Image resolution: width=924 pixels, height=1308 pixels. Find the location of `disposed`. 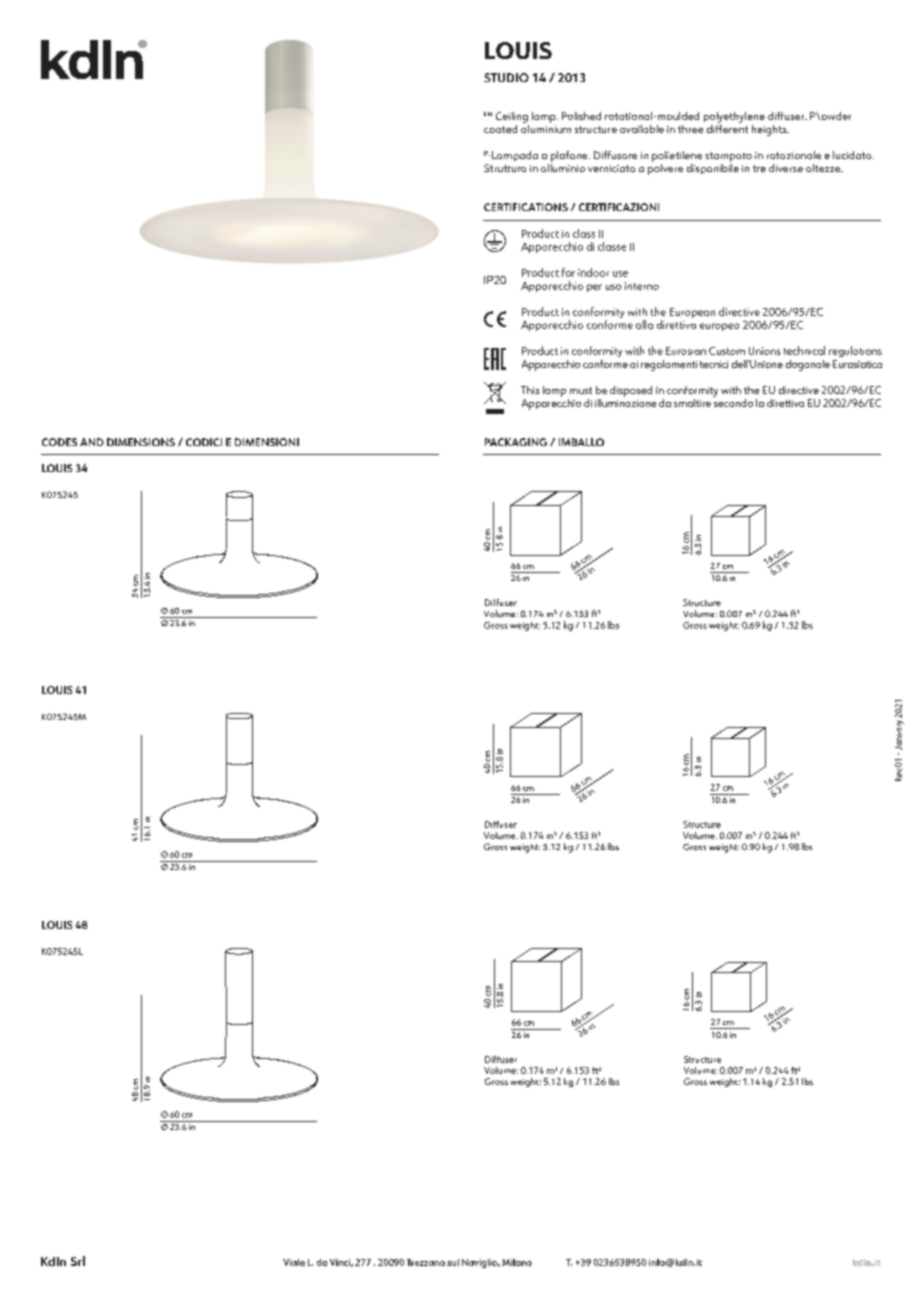

disposed is located at coordinates (631, 391).
